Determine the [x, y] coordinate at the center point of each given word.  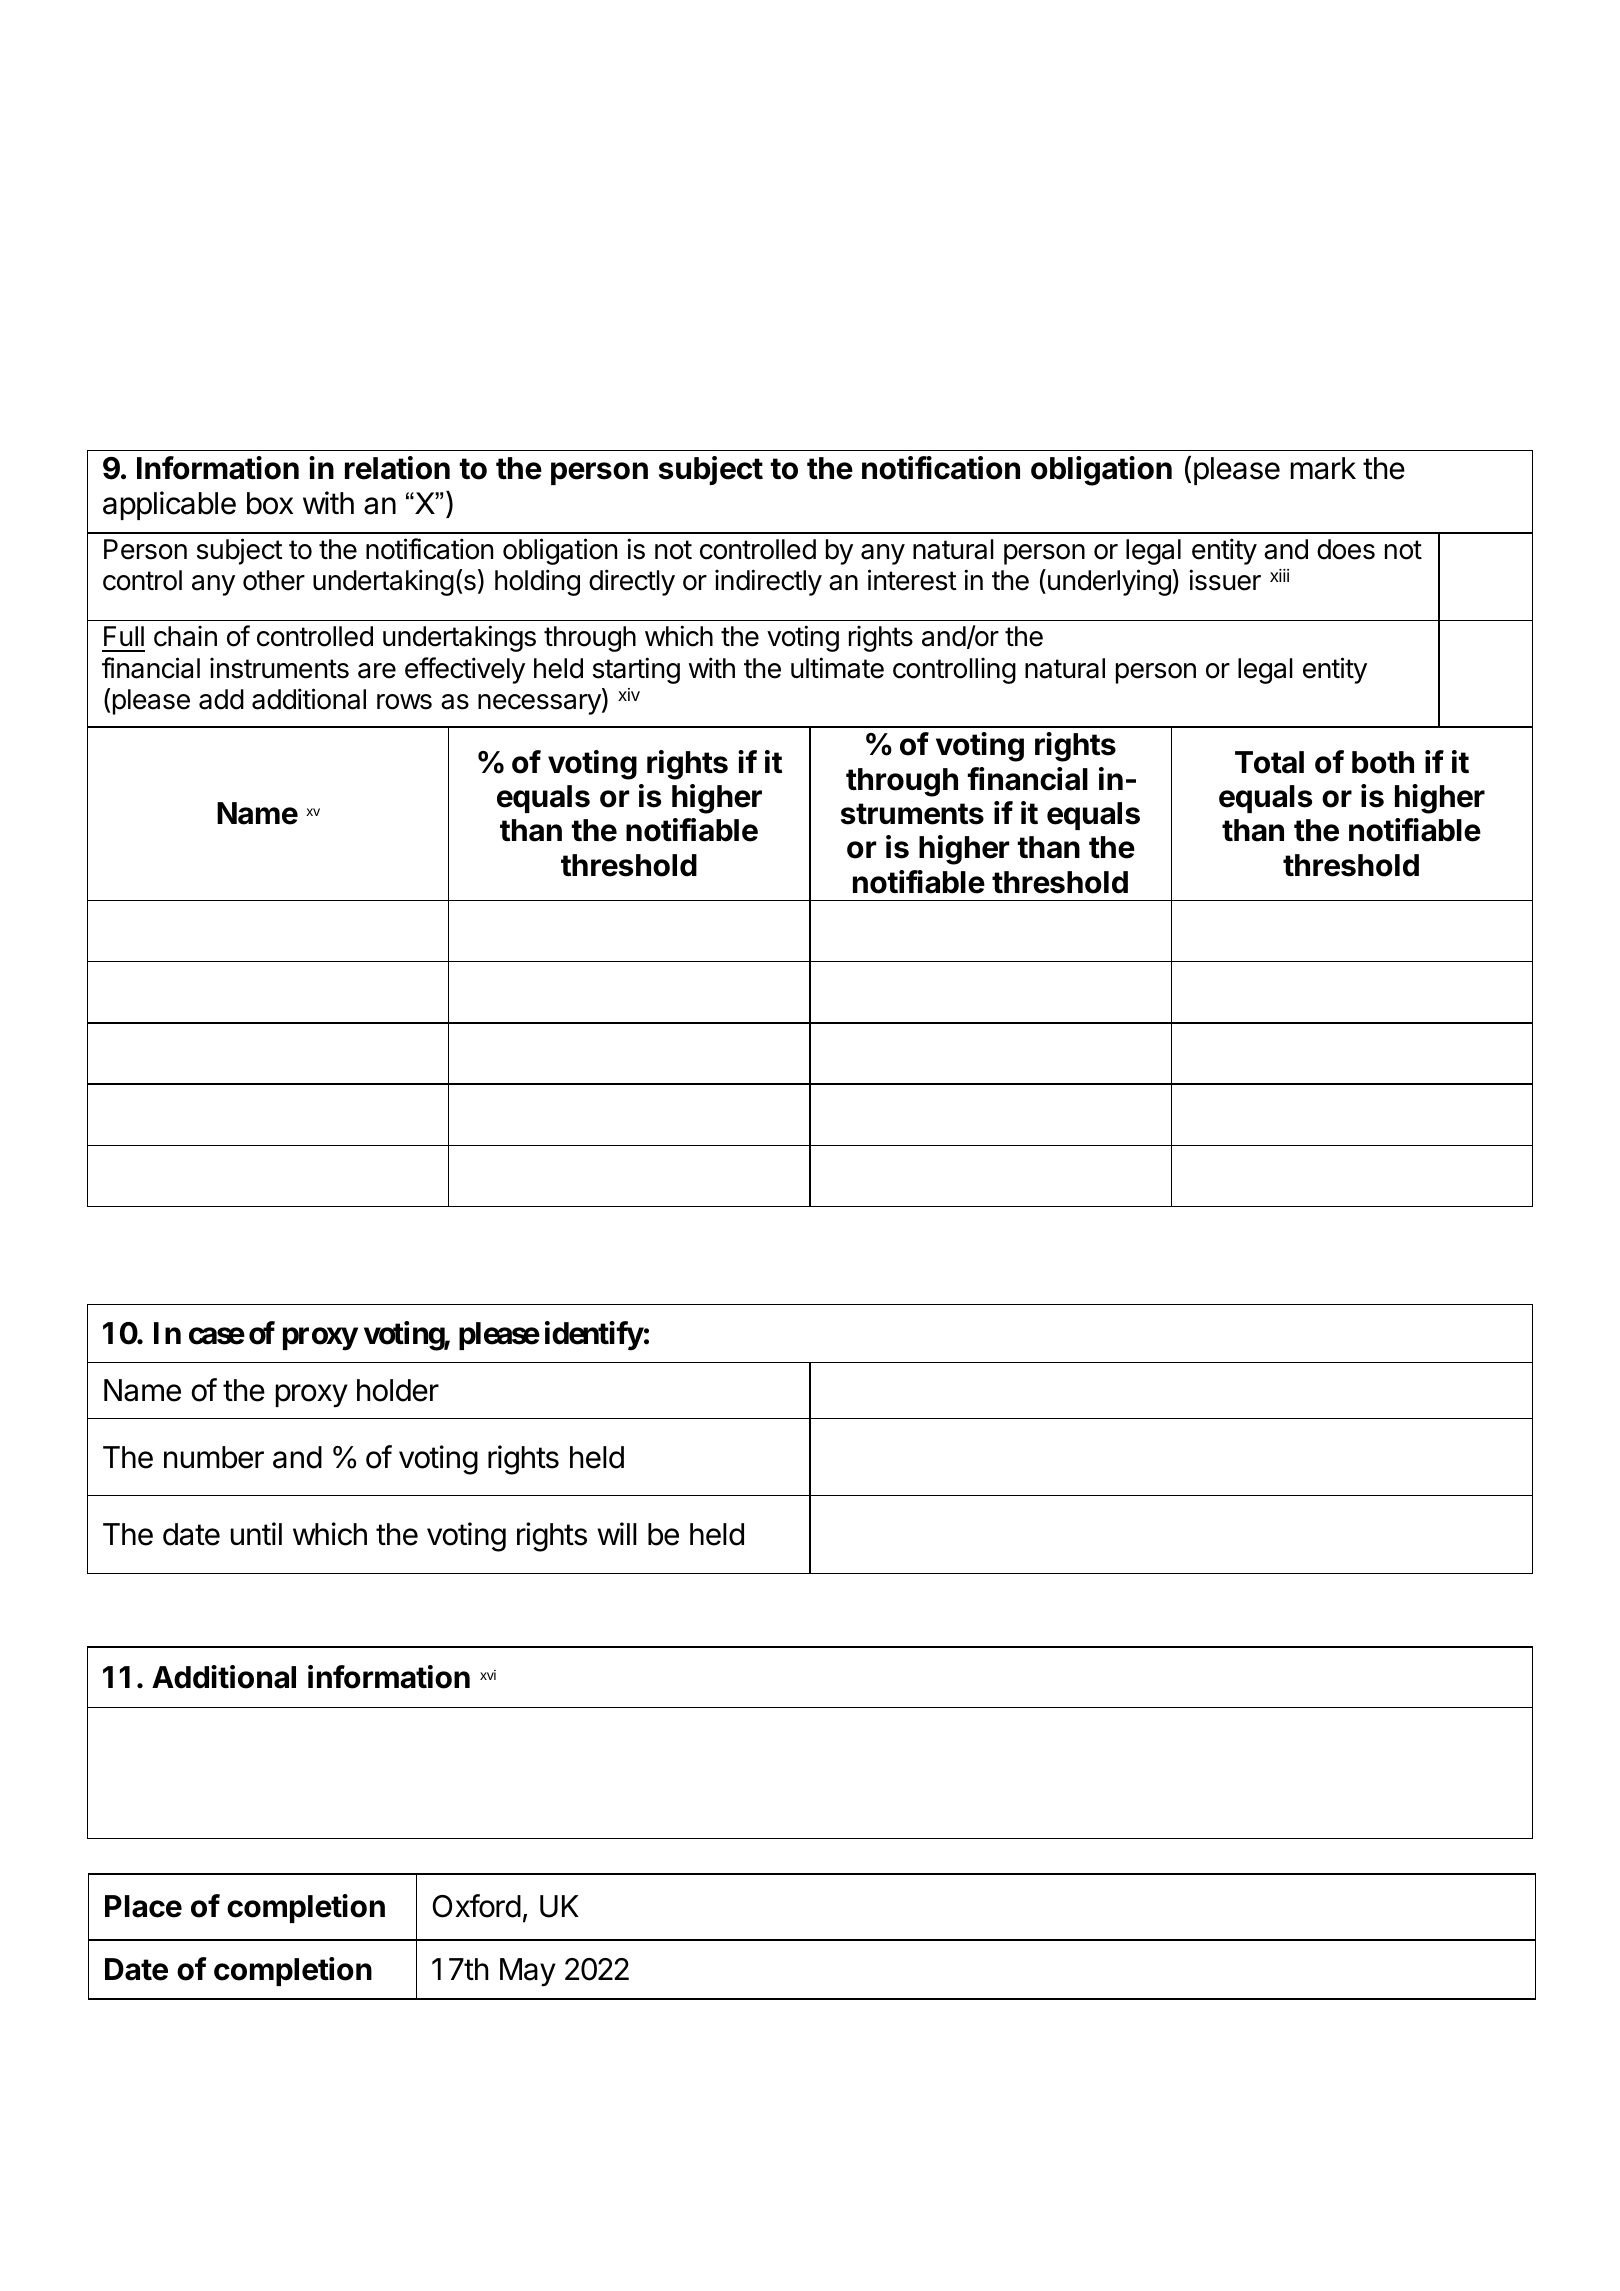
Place [143, 1906]
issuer [1225, 580]
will [617, 1533]
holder [398, 1390]
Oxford [477, 1906]
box [270, 503]
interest [912, 580]
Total [1269, 762]
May [528, 1972]
